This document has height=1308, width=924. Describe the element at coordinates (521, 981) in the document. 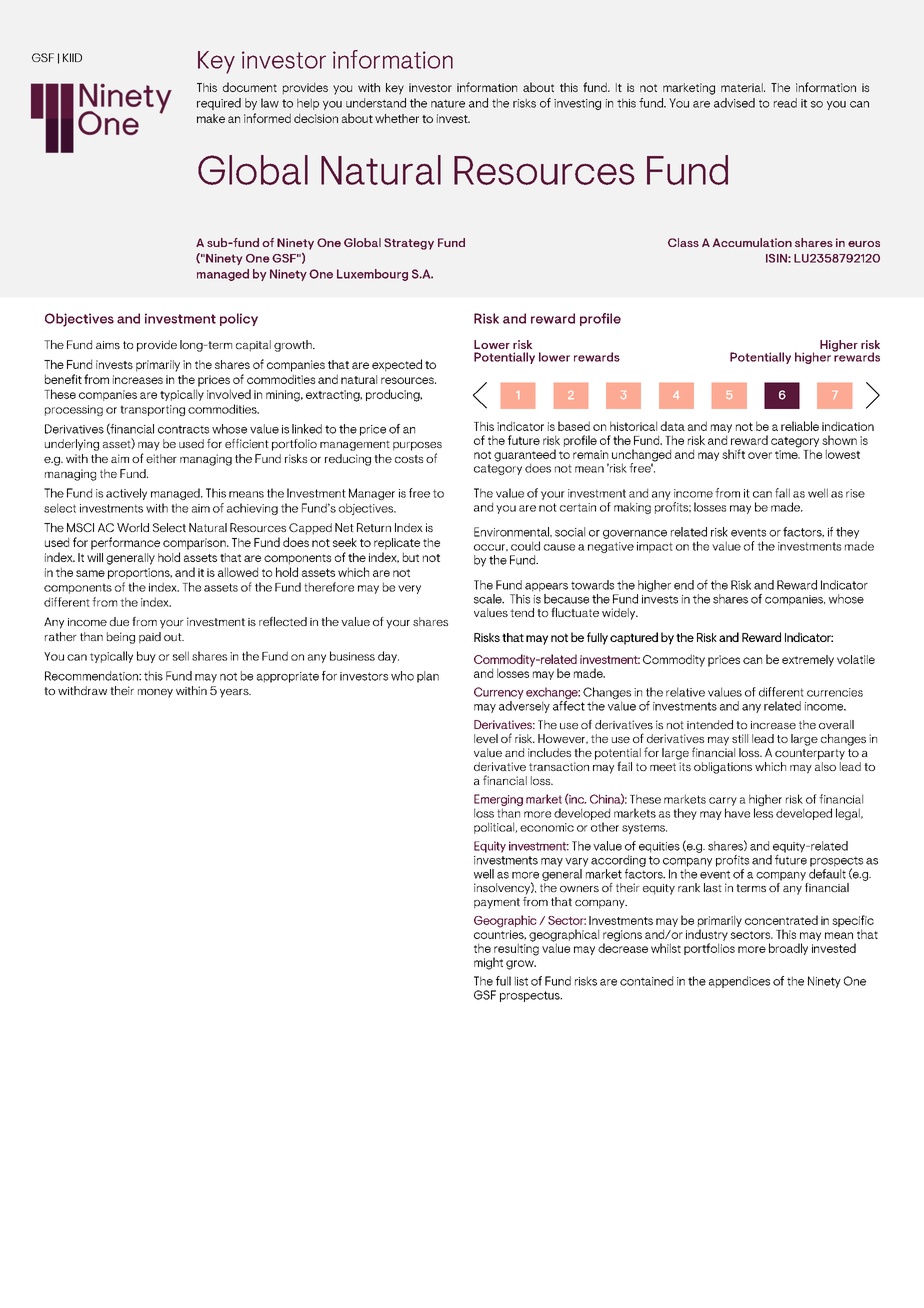

I see `list` at that location.
